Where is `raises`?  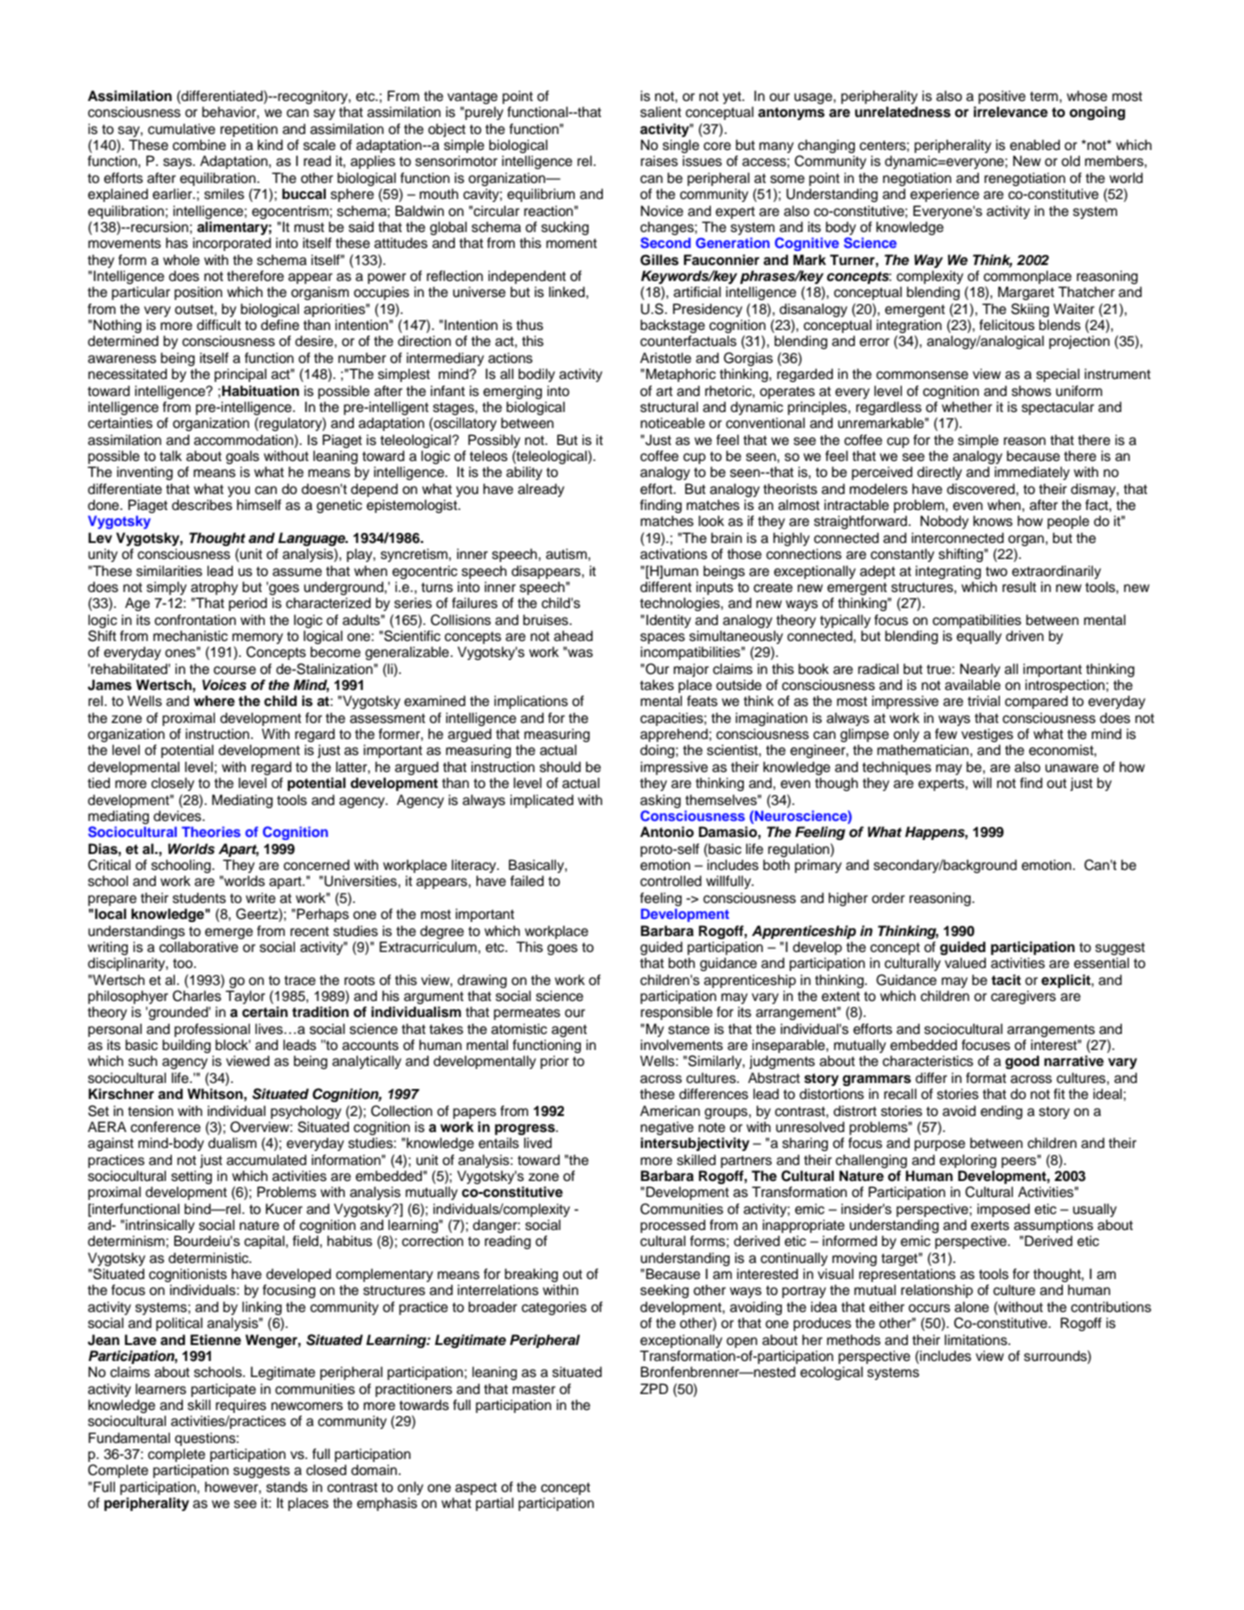 raises is located at coordinates (659, 161).
